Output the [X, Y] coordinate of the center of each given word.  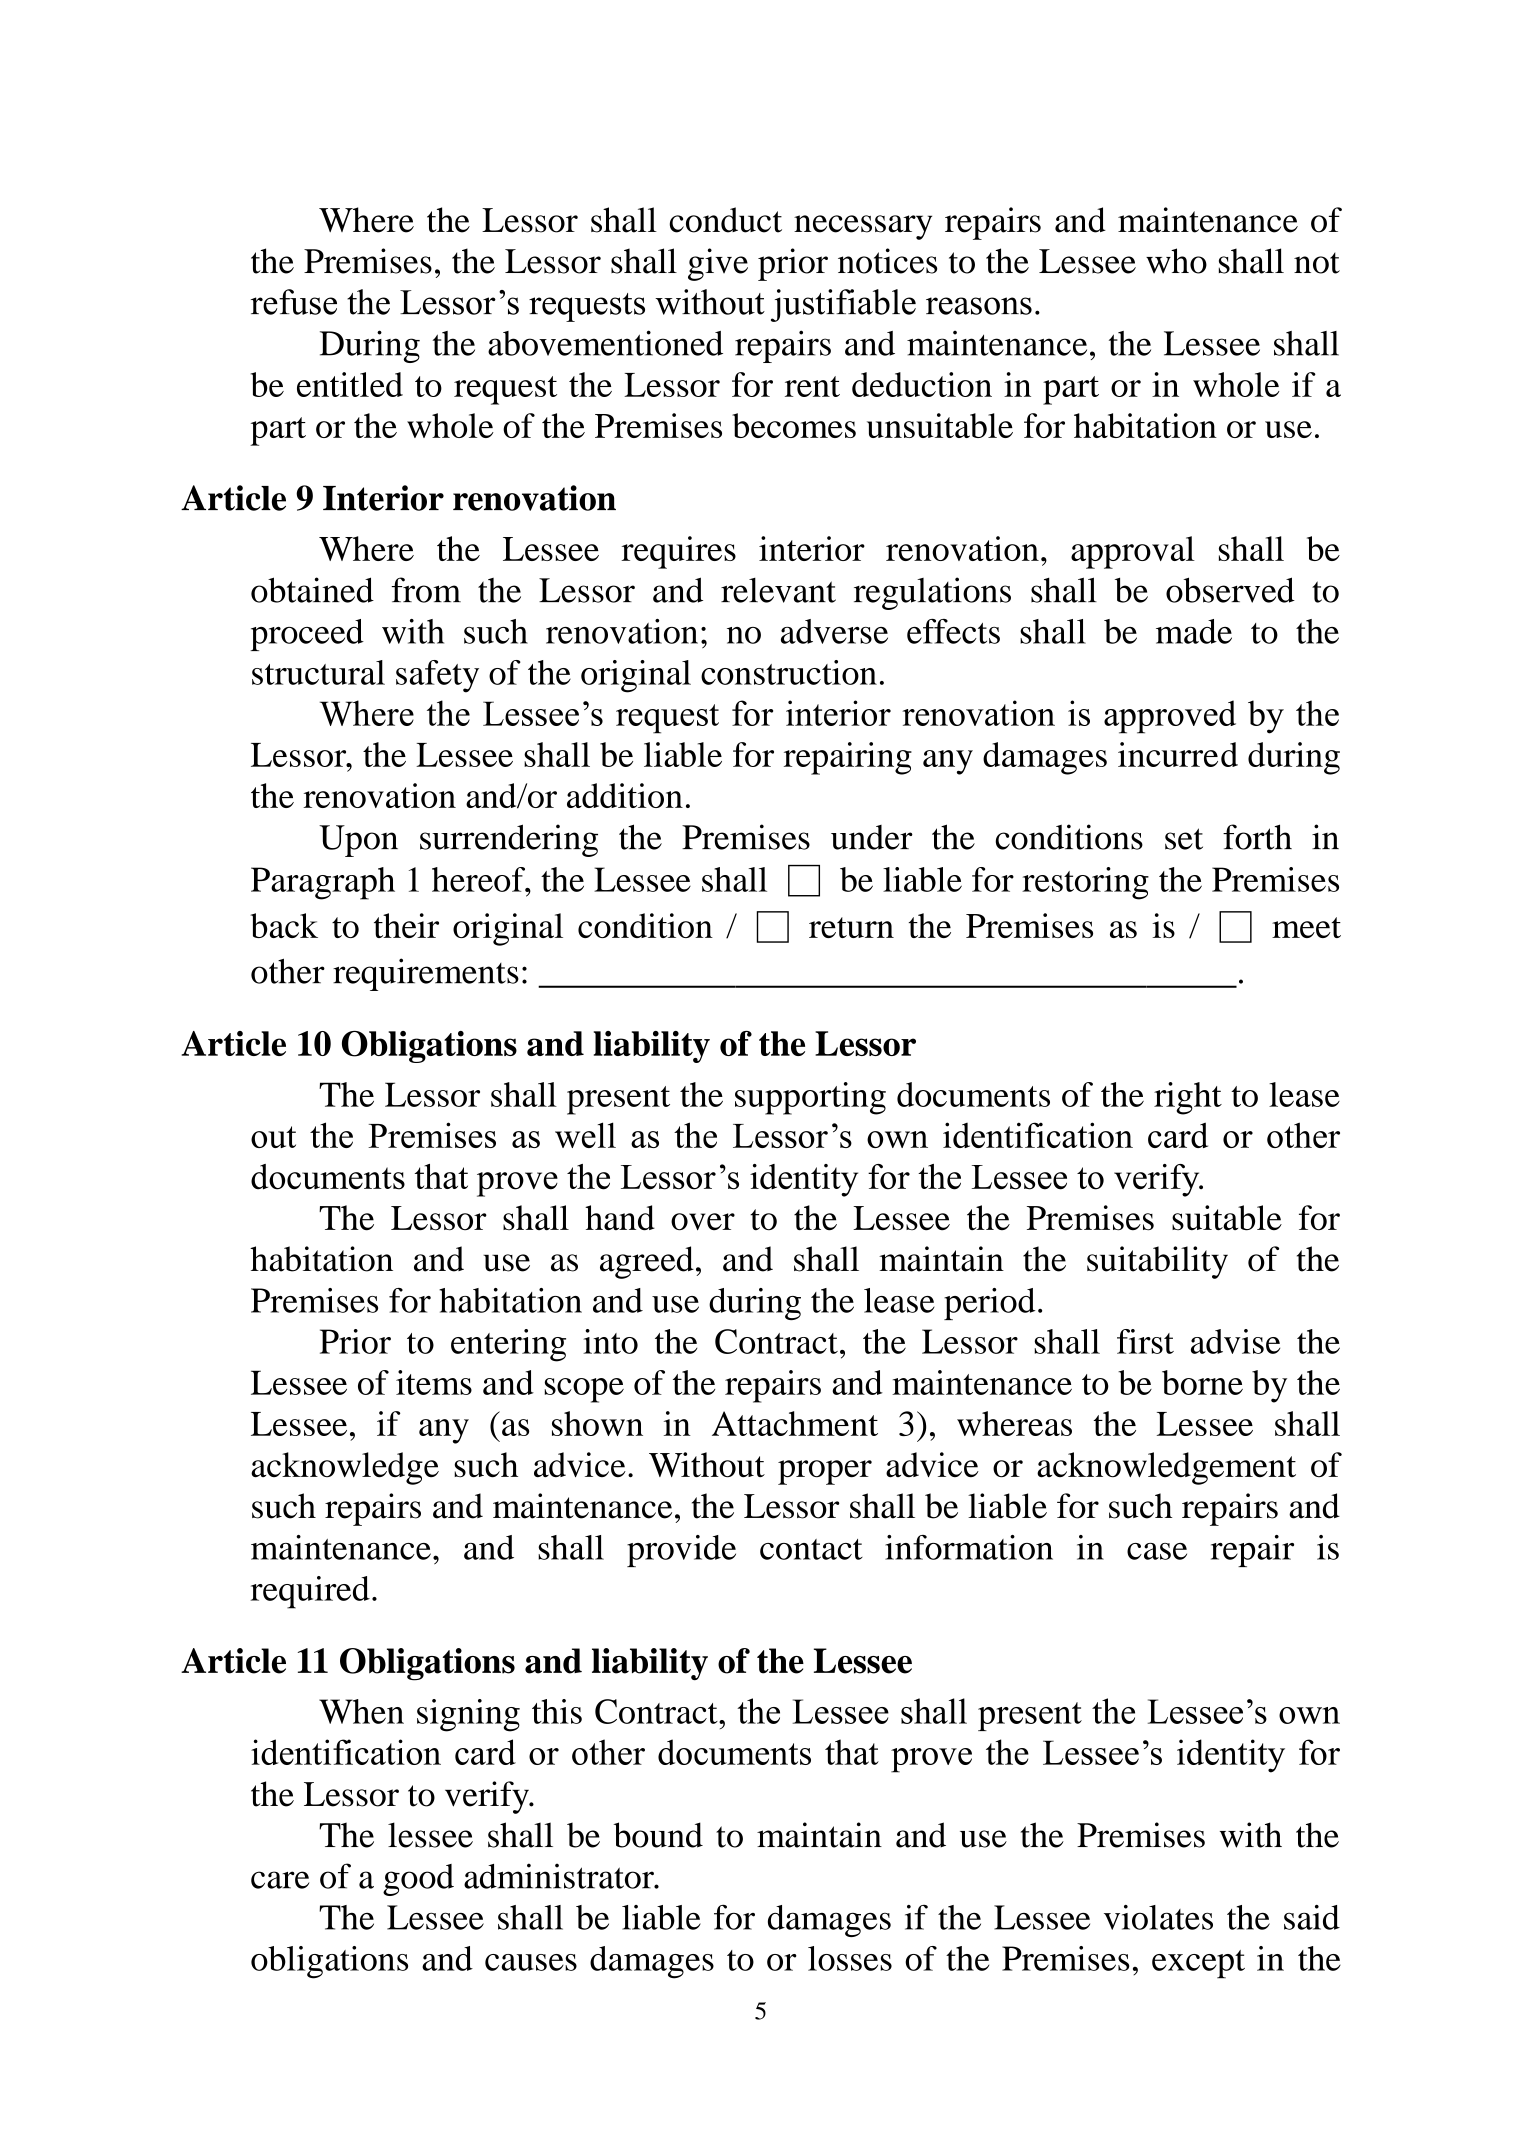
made [1194, 631]
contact [811, 1549]
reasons [979, 306]
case [1157, 1551]
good [418, 1880]
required [310, 1592]
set [1184, 839]
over [703, 1222]
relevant [778, 590]
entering [508, 1345]
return [851, 927]
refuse [294, 302]
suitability [1157, 1262]
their [406, 925]
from [426, 590]
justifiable [843, 305]
